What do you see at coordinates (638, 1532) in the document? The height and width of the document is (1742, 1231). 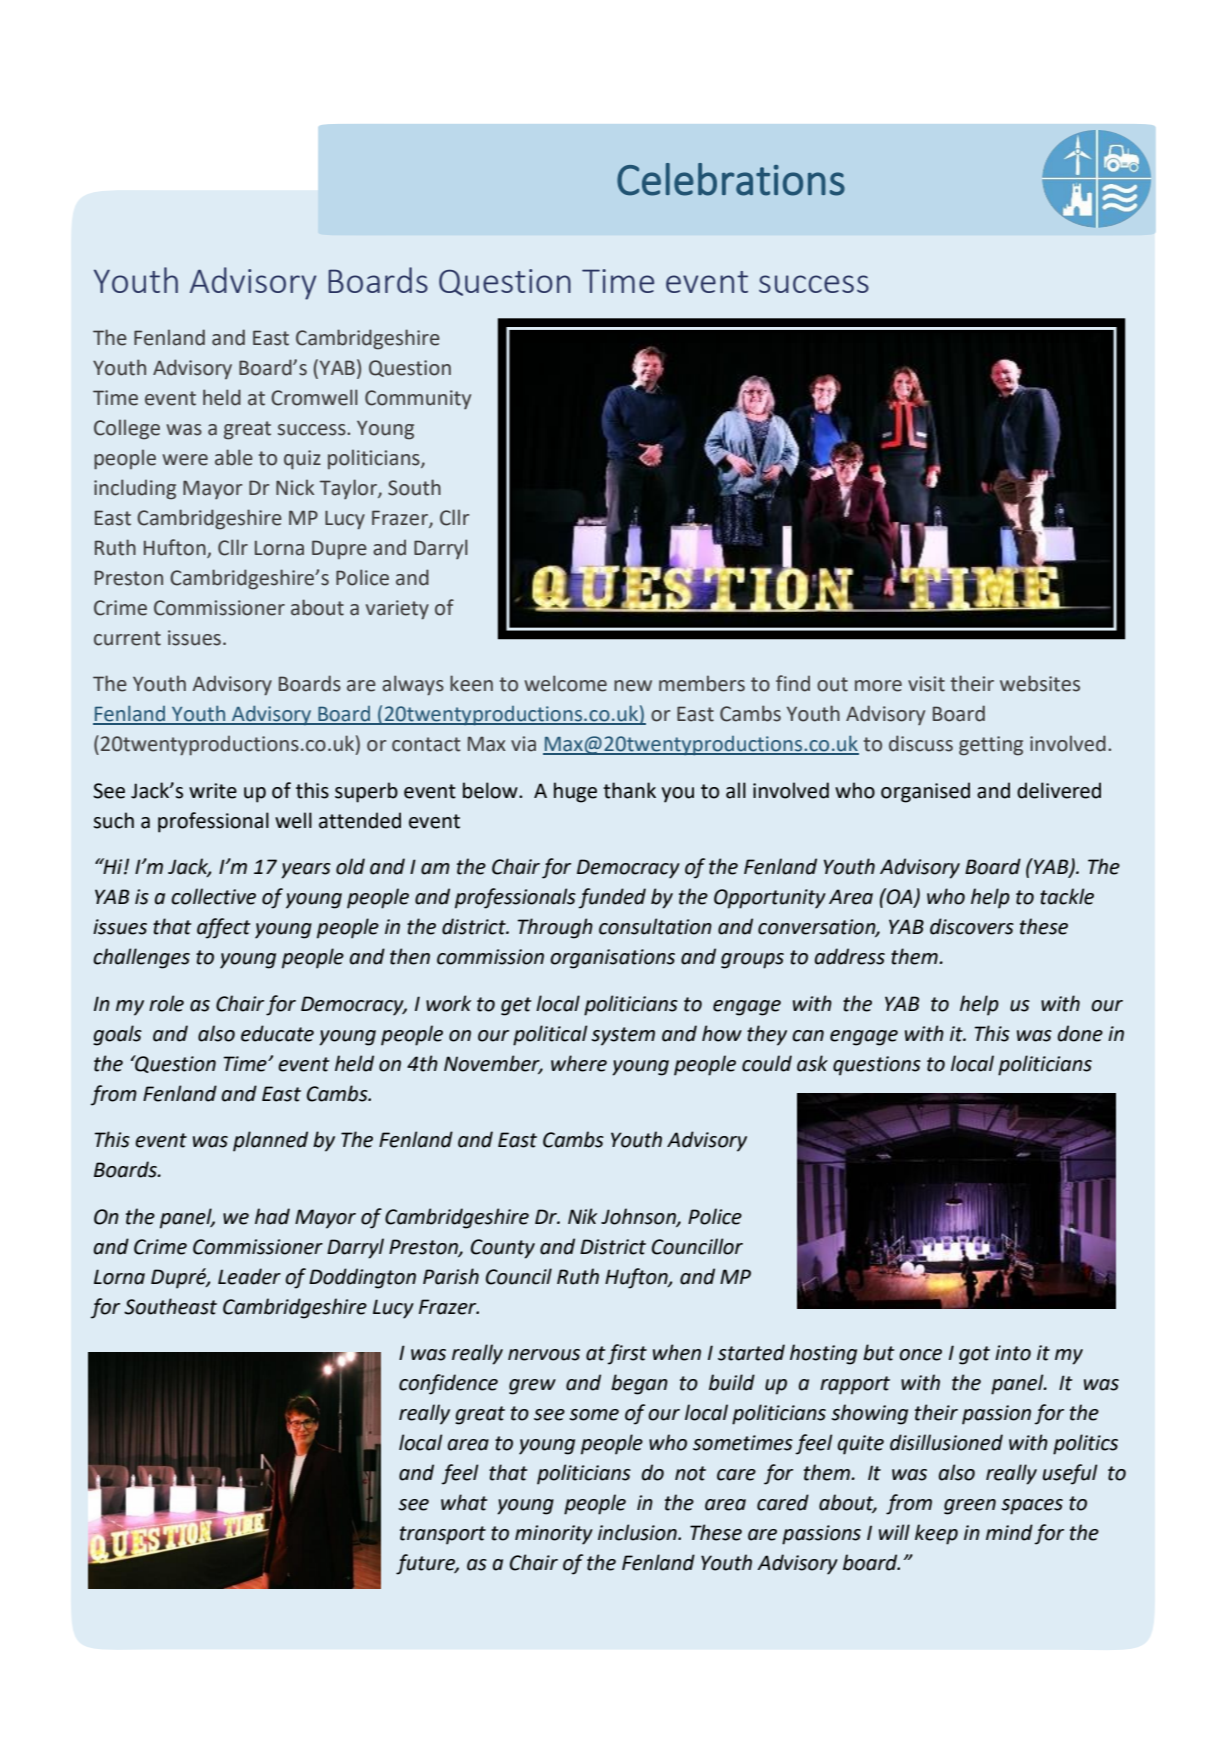 I see `inclusion` at bounding box center [638, 1532].
